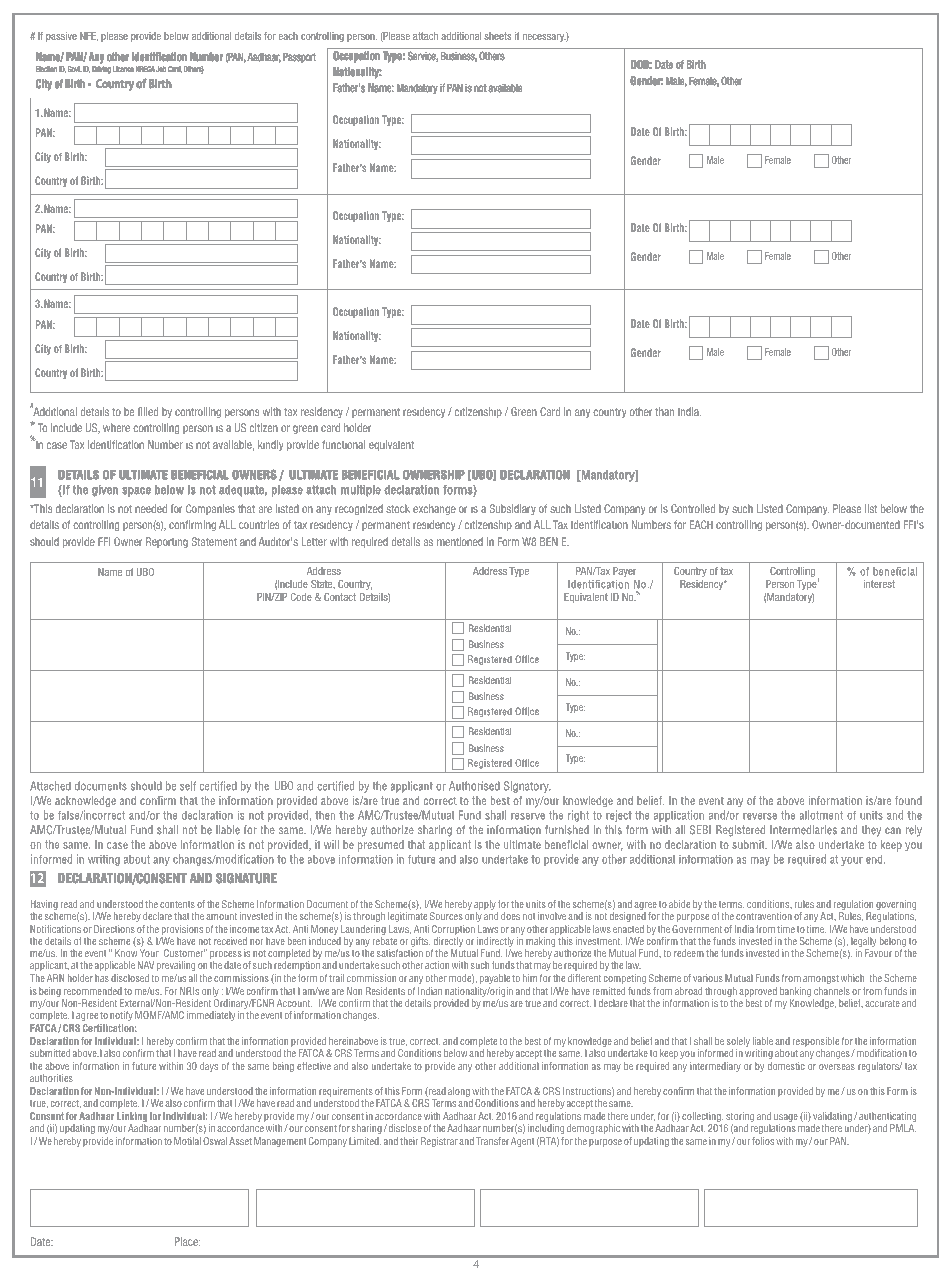 Image resolution: width=952 pixels, height=1270 pixels. I want to click on Job, so click(161, 69).
